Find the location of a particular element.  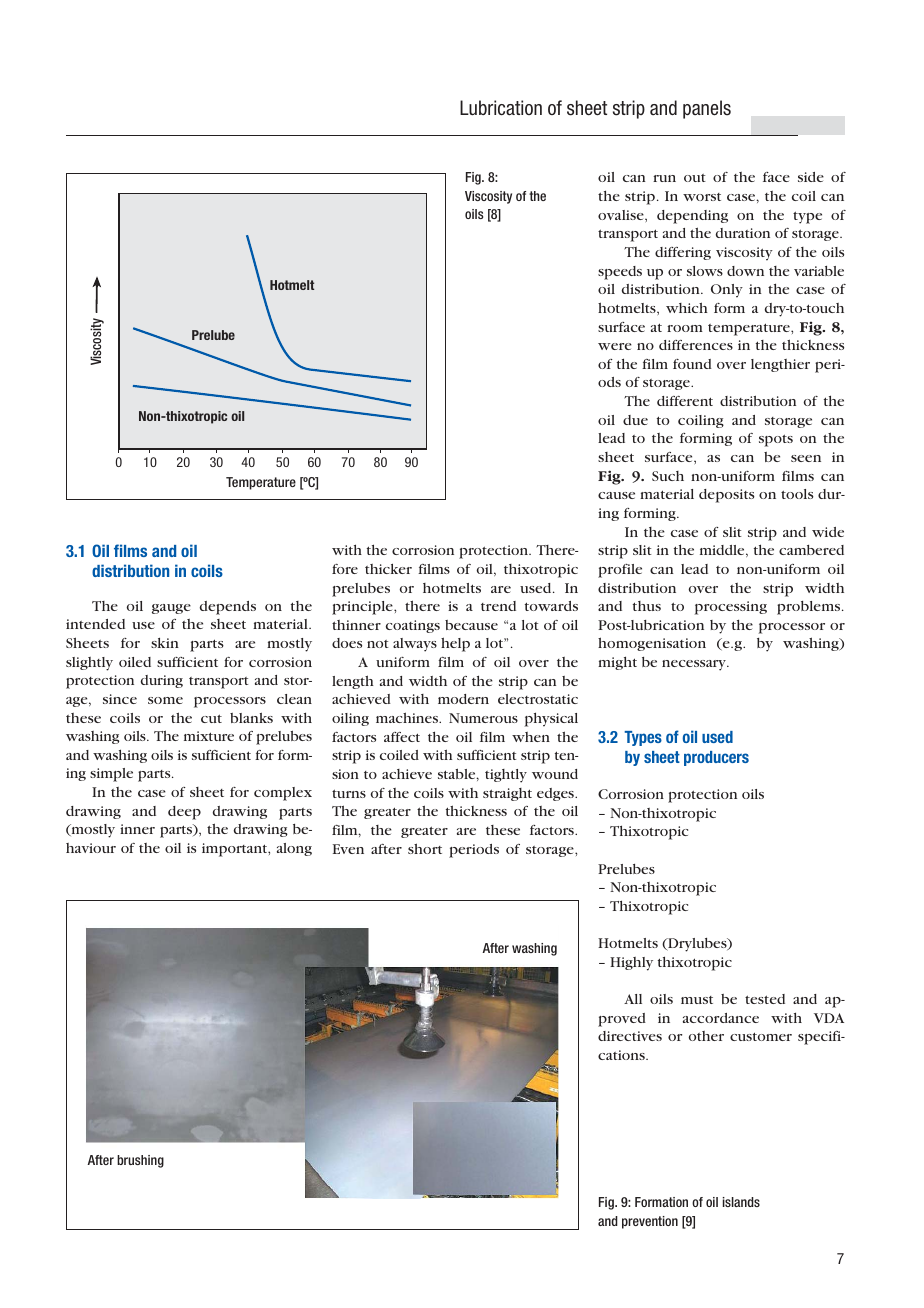

run is located at coordinates (664, 178).
